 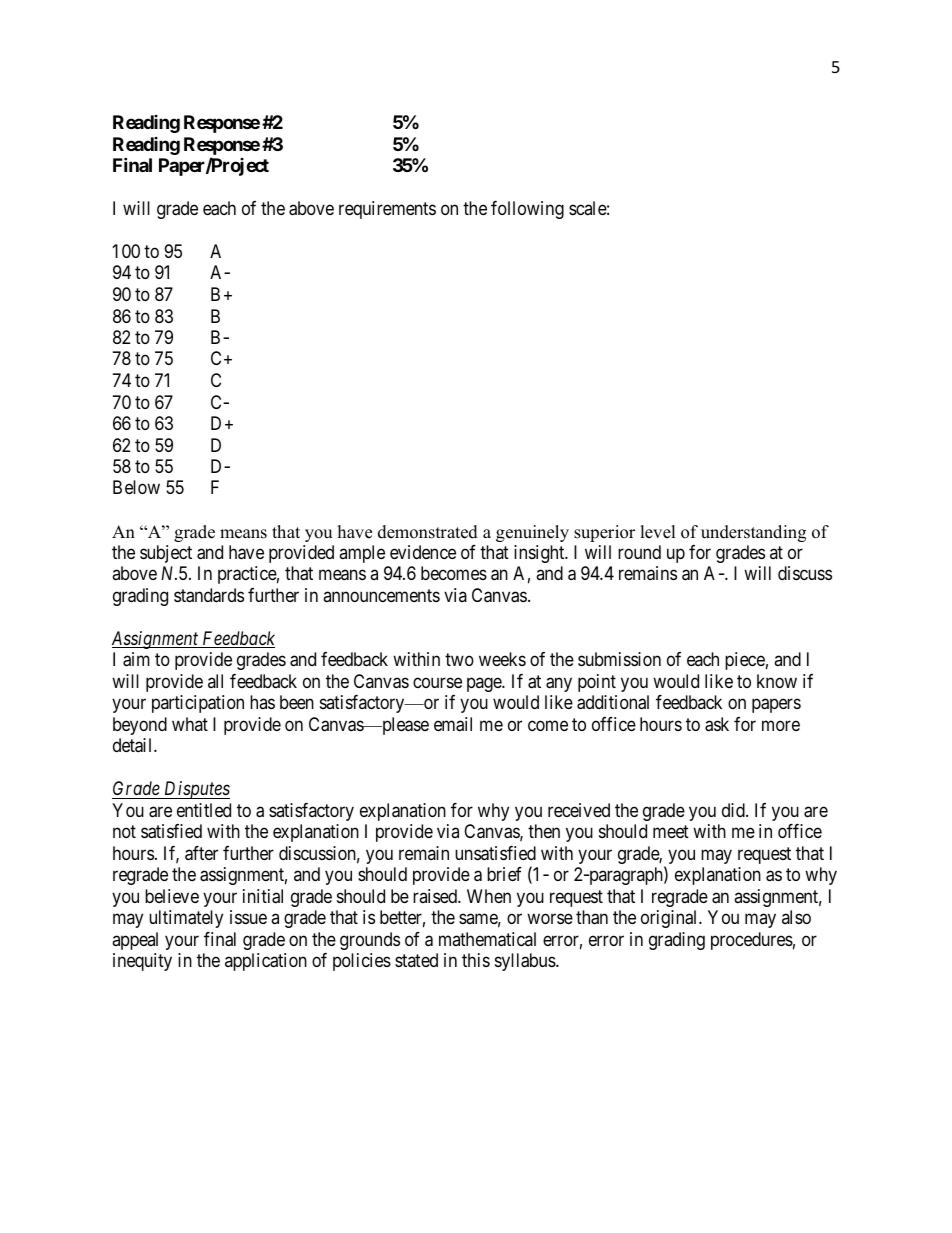 What do you see at coordinates (215, 681) in the document?
I see `all` at bounding box center [215, 681].
